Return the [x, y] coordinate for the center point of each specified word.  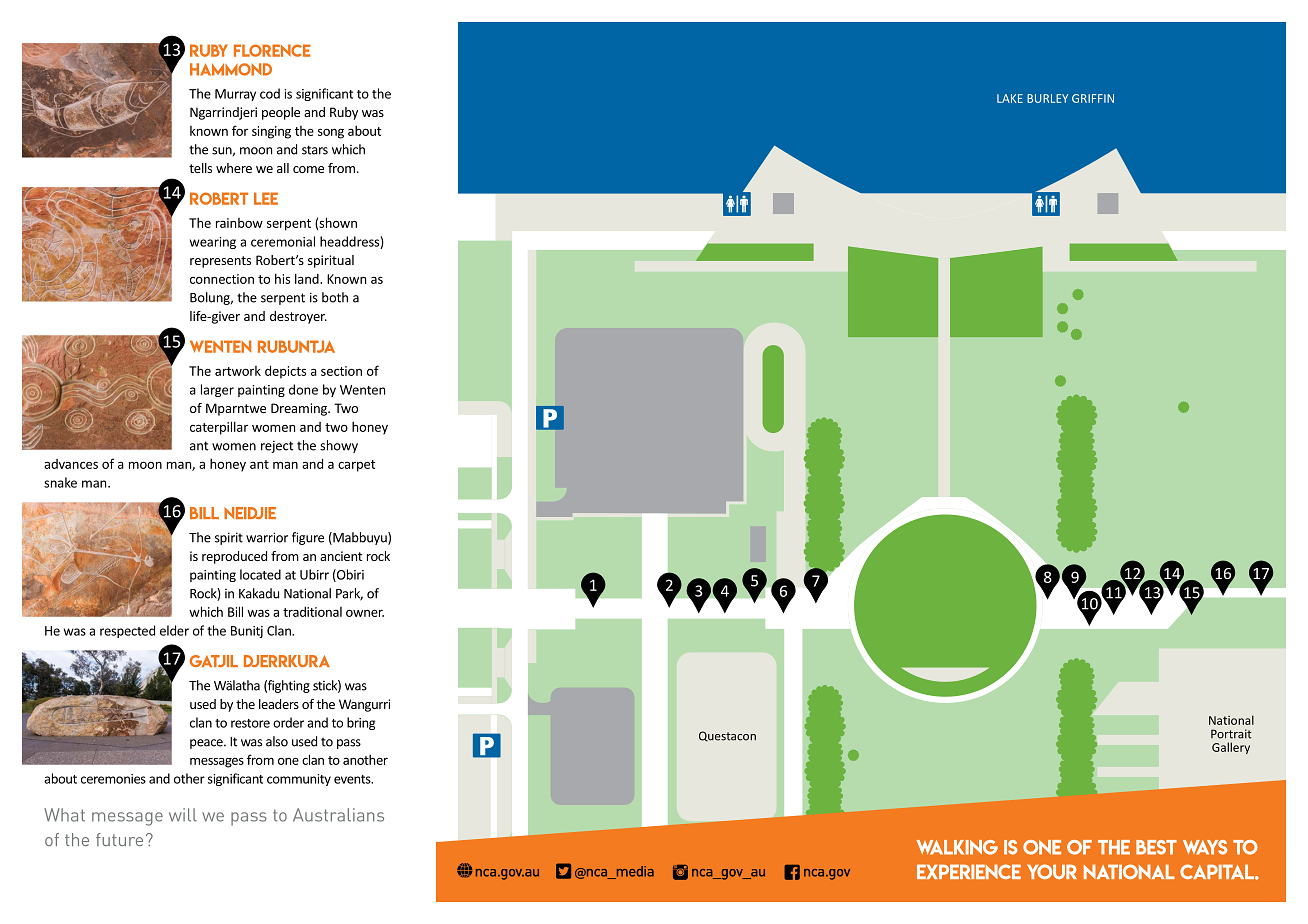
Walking [957, 847]
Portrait [1231, 734]
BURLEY [1047, 98]
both [335, 297]
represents [220, 262]
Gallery [1231, 748]
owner [365, 613]
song [331, 133]
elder [174, 630]
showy [339, 446]
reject [277, 446]
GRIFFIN [1093, 98]
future [119, 839]
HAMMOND [231, 69]
